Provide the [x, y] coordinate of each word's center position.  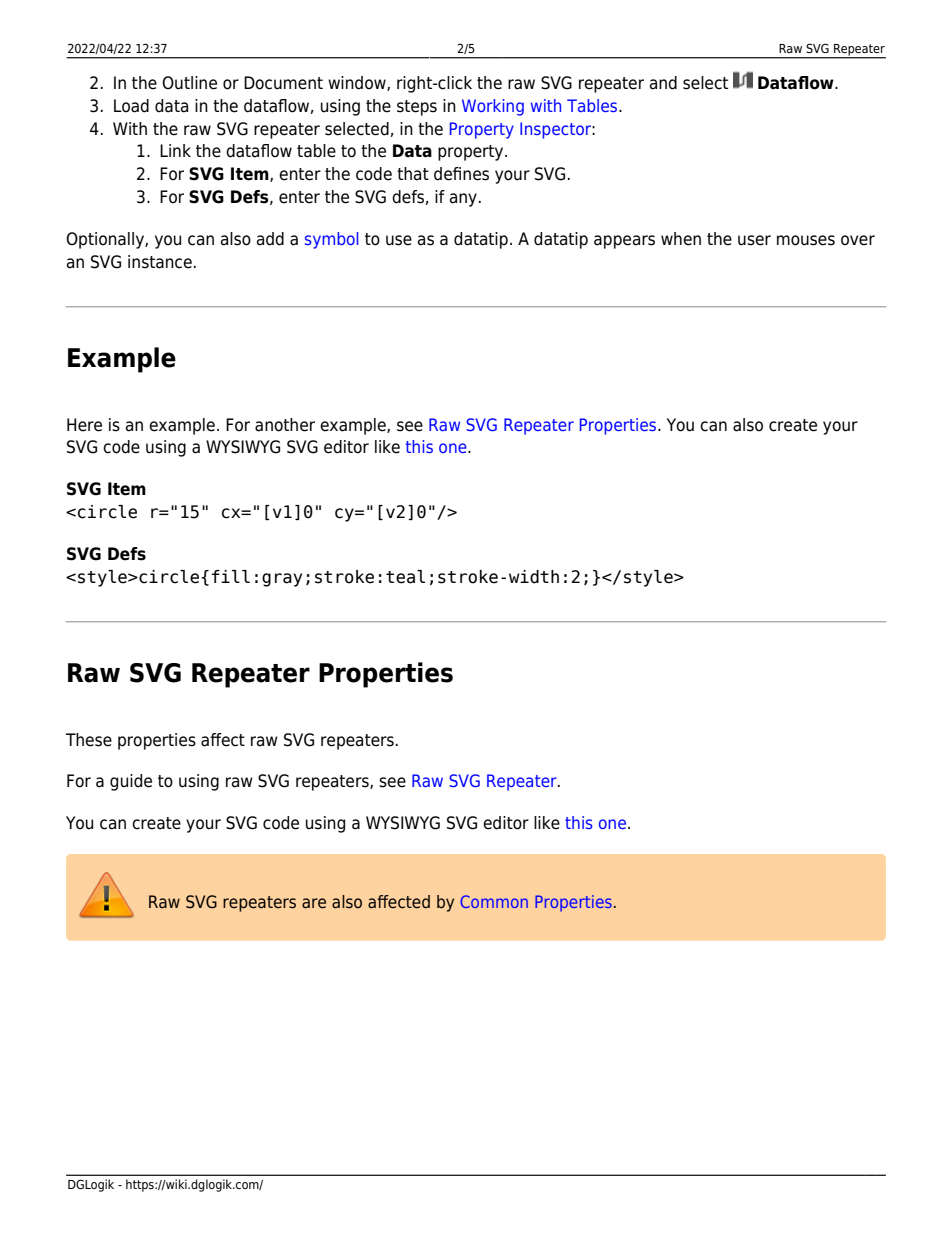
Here [84, 425]
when [681, 239]
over [858, 240]
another [285, 425]
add [270, 239]
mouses [806, 240]
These [89, 740]
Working [493, 107]
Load [131, 106]
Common [494, 901]
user [754, 240]
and [663, 83]
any [463, 200]
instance [160, 262]
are [314, 903]
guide [131, 782]
